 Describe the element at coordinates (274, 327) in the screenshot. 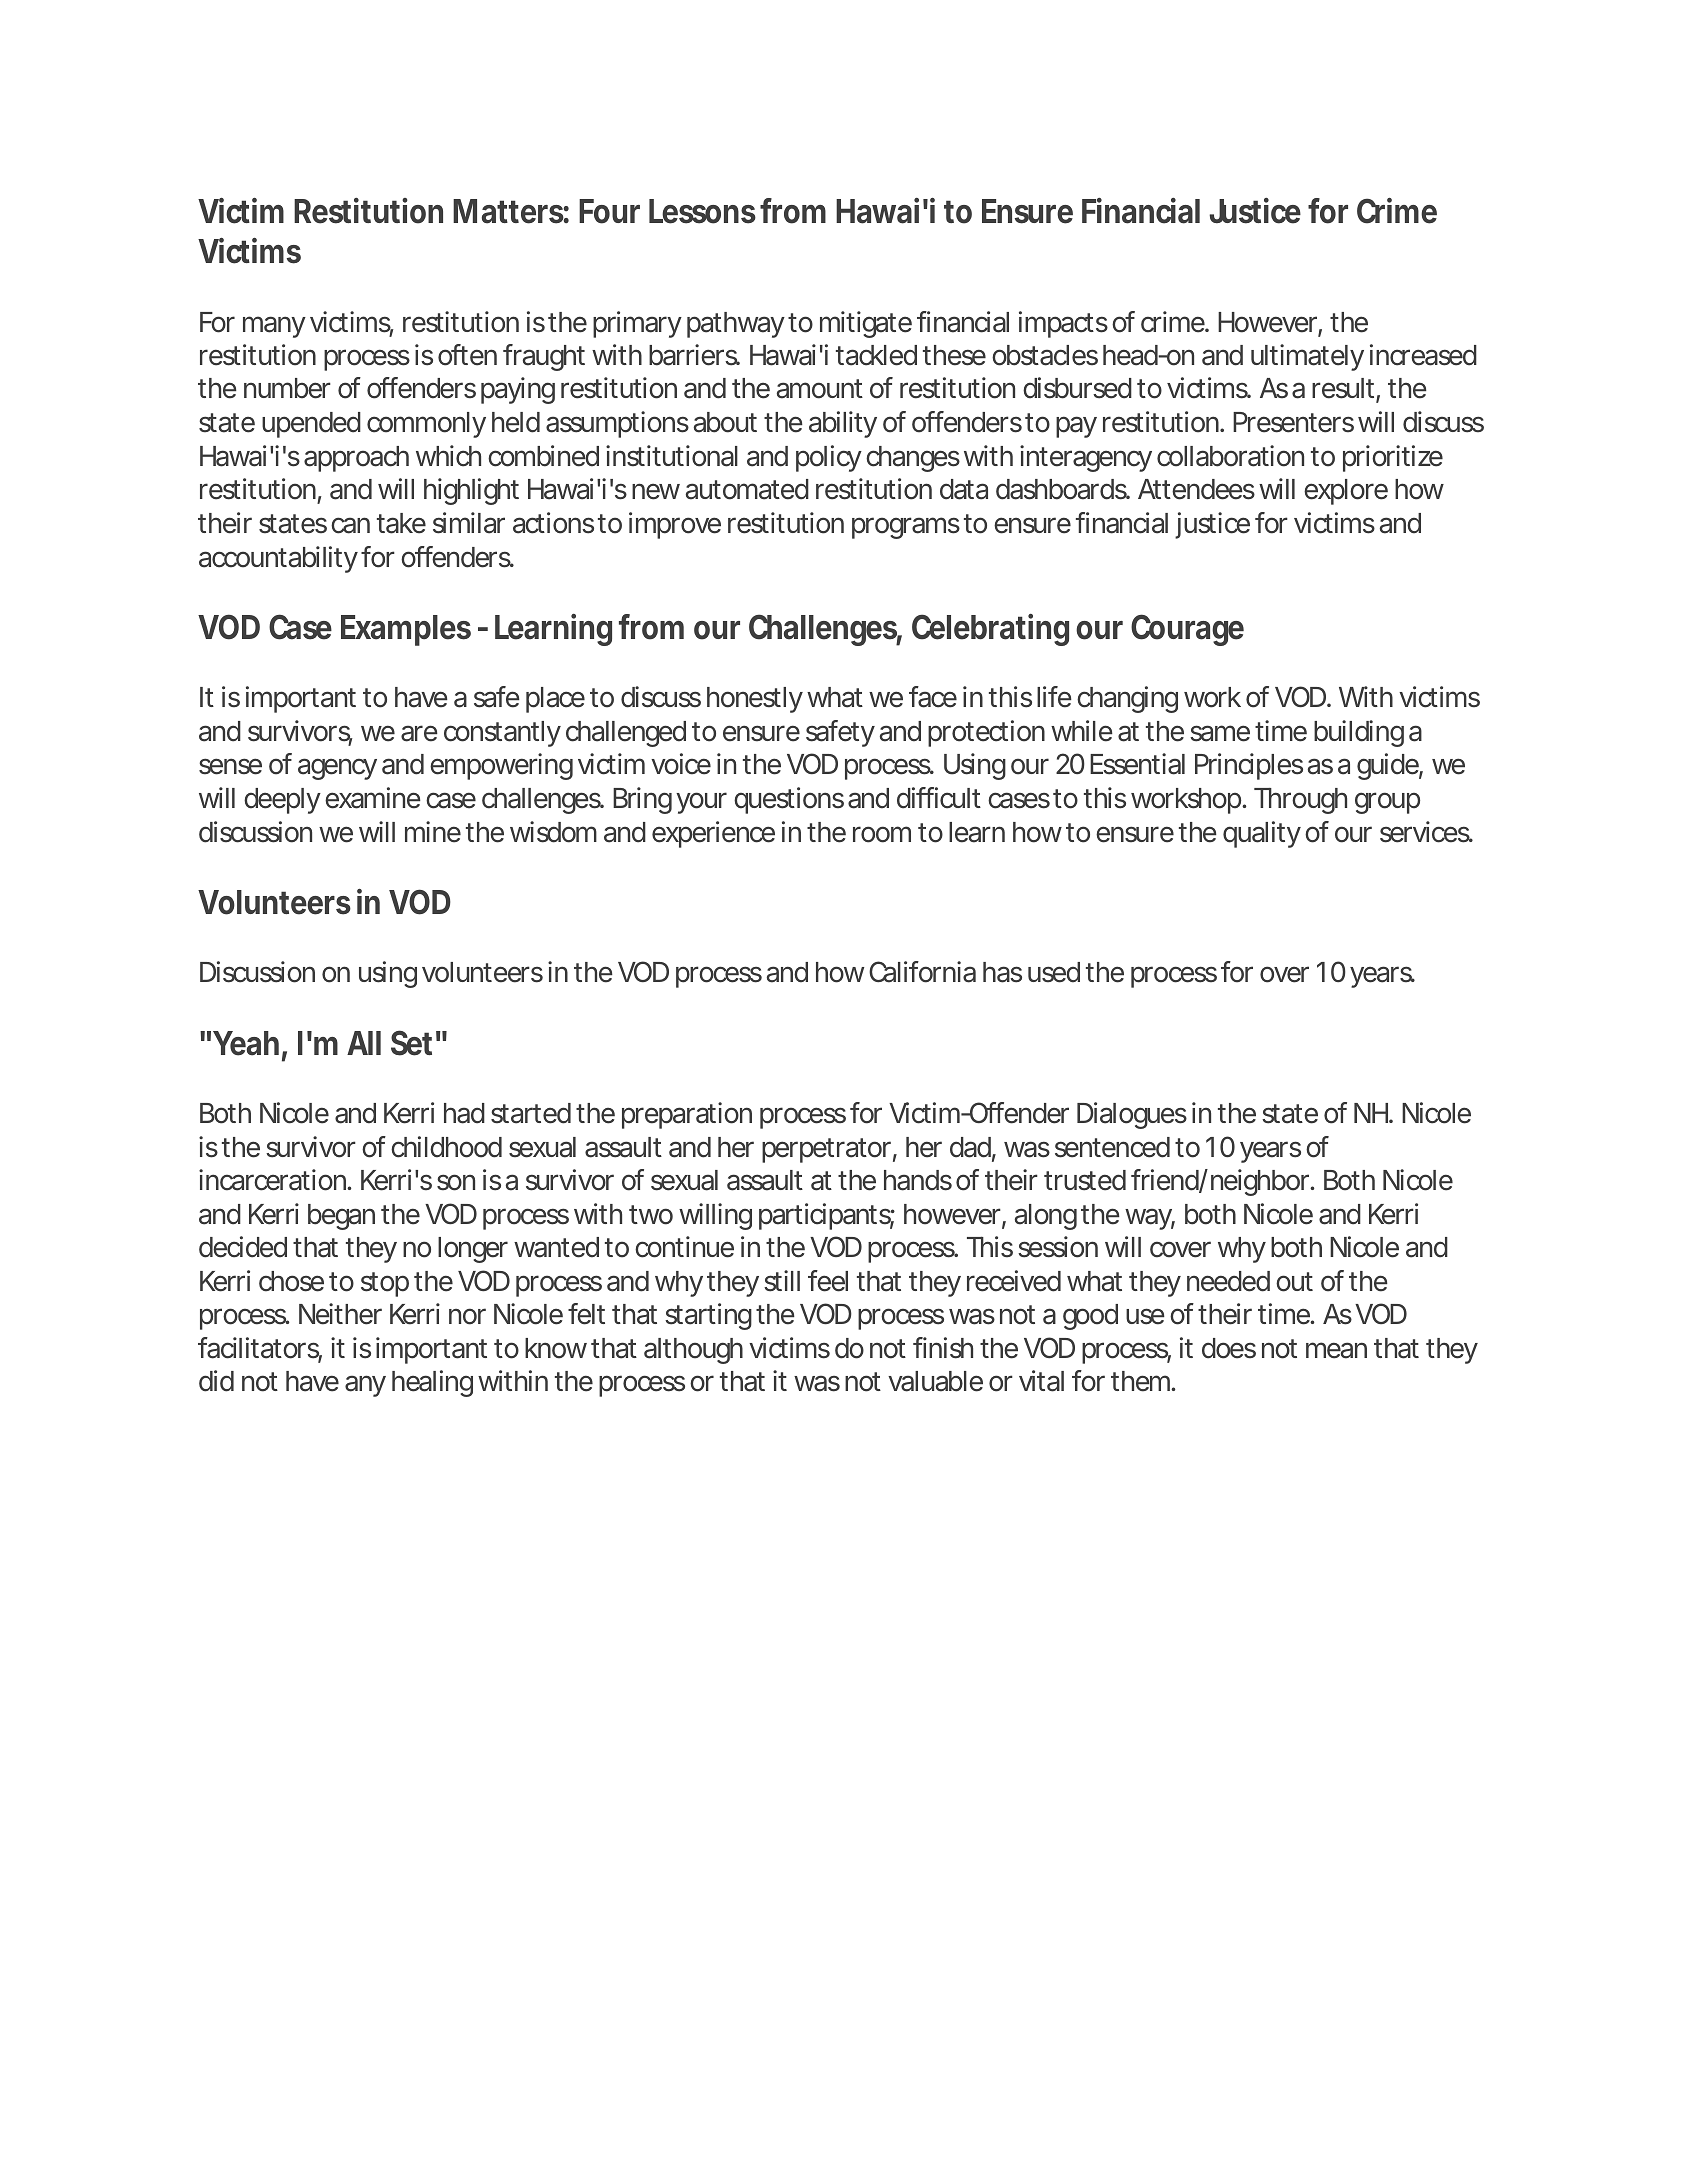

I see `many` at that location.
